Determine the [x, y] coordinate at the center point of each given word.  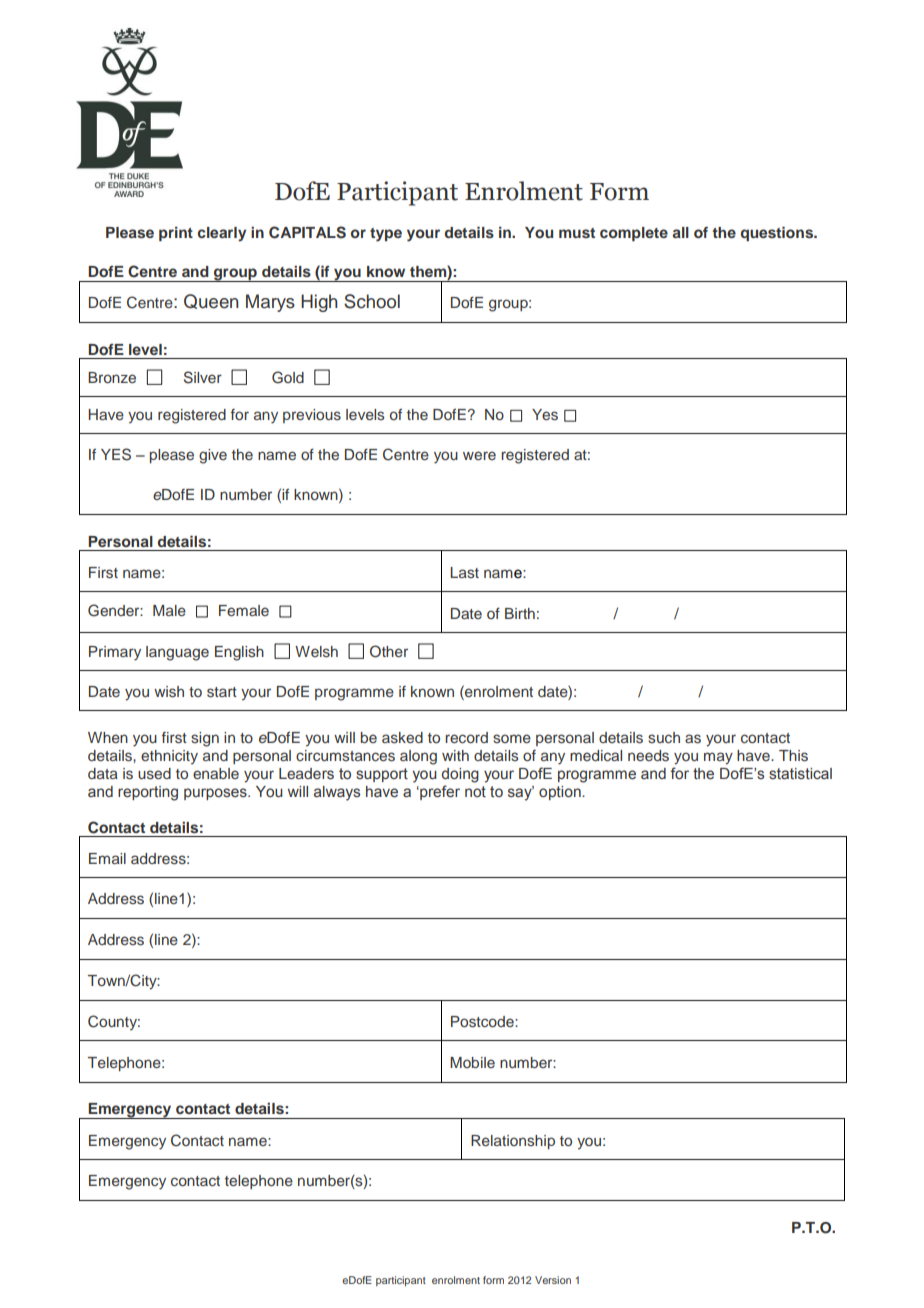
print [176, 233]
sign [205, 739]
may [718, 758]
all [680, 232]
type [386, 235]
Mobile [472, 1062]
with [455, 755]
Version [553, 1280]
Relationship [513, 1142]
